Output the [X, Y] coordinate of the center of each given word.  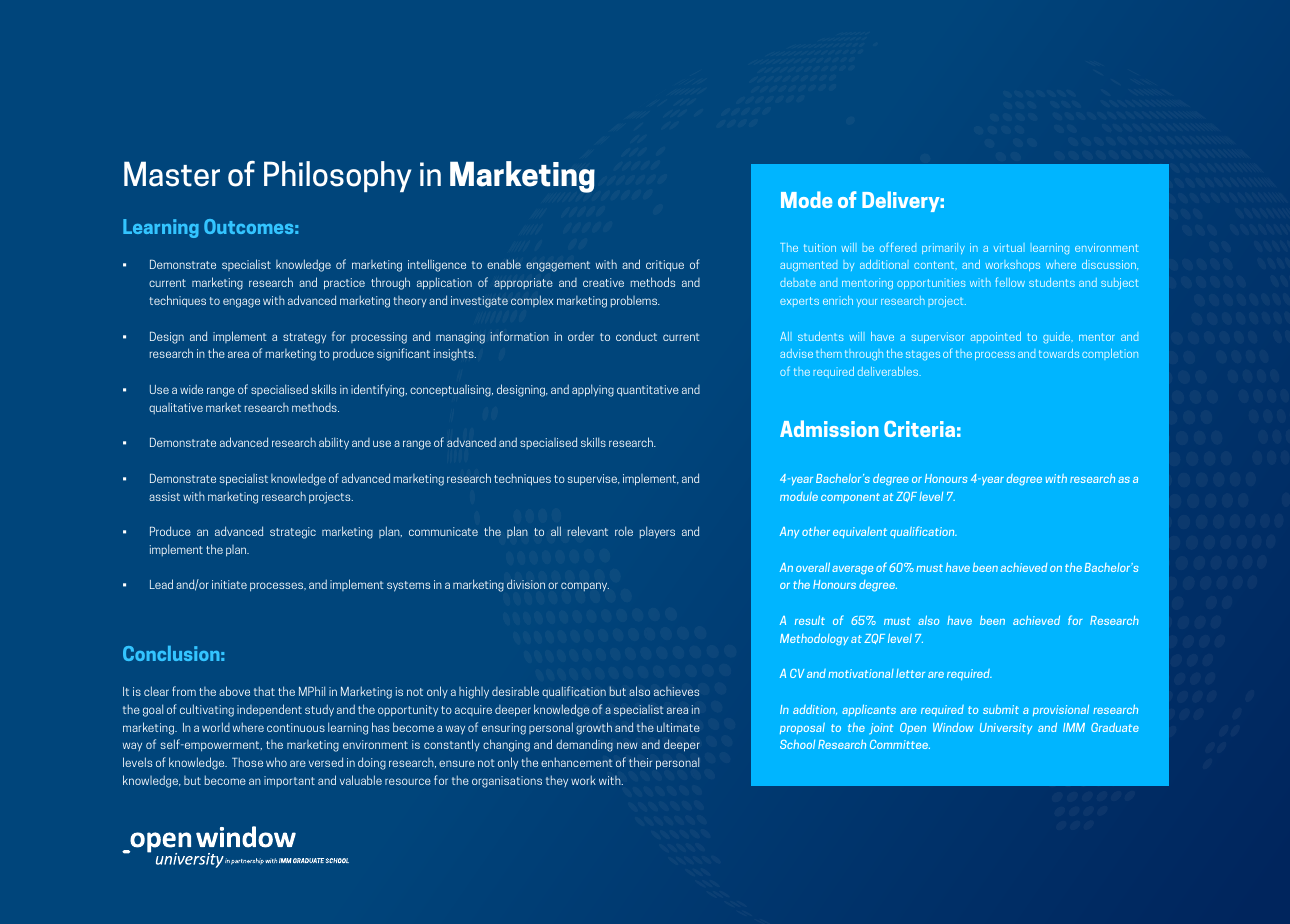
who [276, 762]
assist [164, 496]
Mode [806, 199]
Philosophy [337, 176]
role [624, 531]
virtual [1009, 247]
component [850, 498]
